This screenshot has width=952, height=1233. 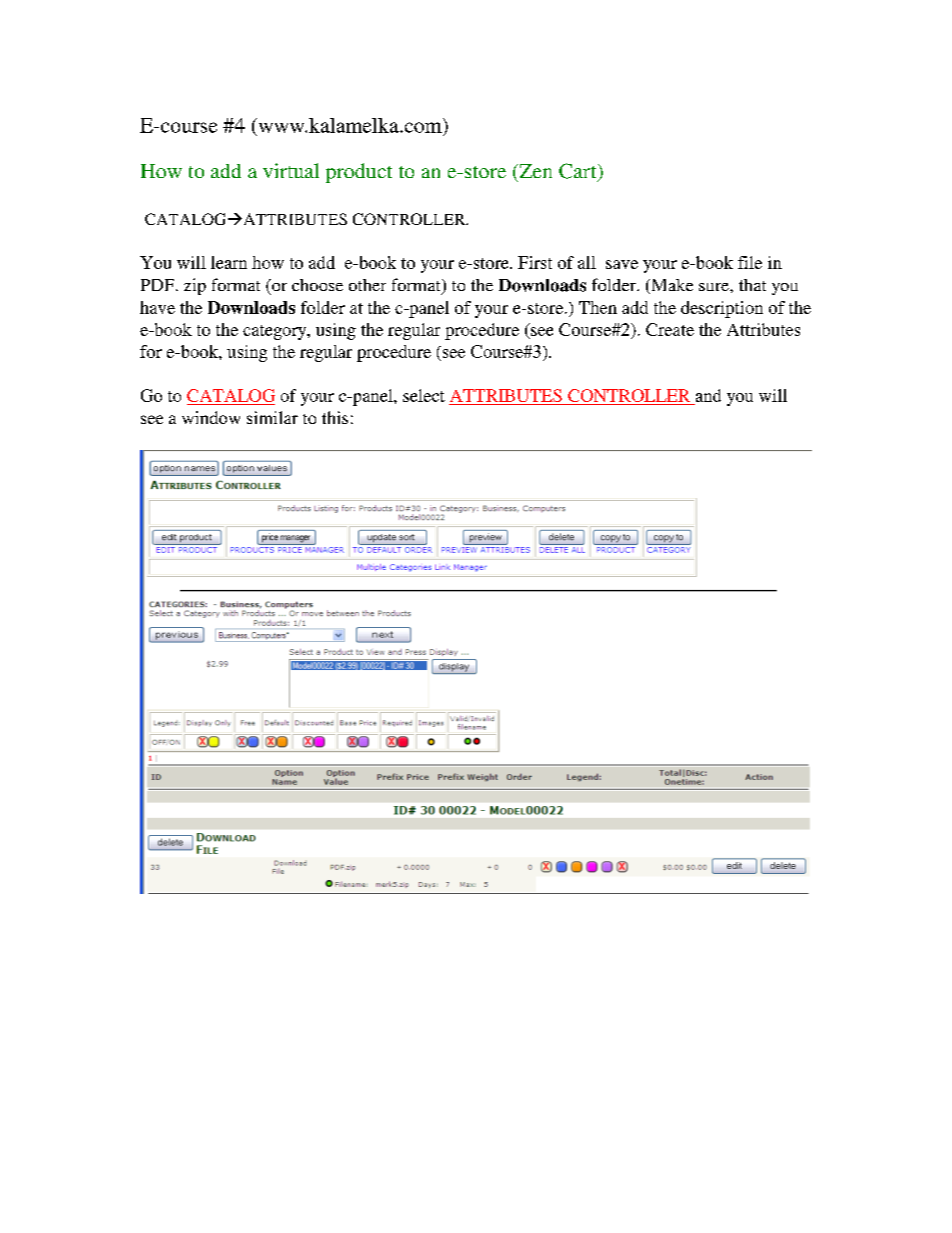 What do you see at coordinates (708, 395) in the screenshot?
I see `and` at bounding box center [708, 395].
